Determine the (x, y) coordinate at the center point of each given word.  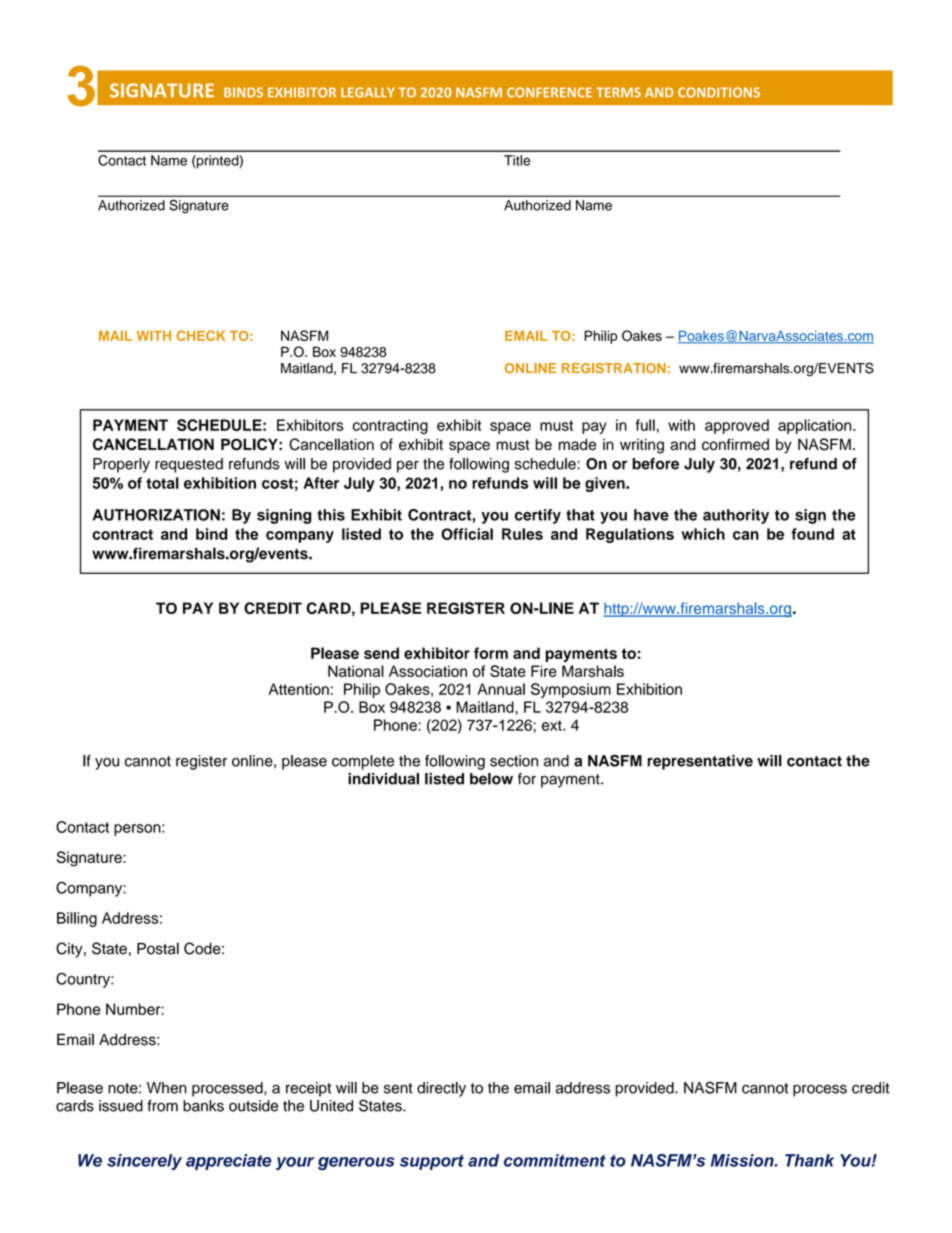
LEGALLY (368, 92)
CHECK (200, 335)
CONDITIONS (719, 92)
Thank (809, 1160)
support (432, 1162)
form (491, 653)
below (491, 779)
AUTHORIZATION (156, 515)
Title (517, 160)
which (703, 534)
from (162, 1106)
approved (737, 426)
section (514, 761)
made (577, 444)
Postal (158, 948)
